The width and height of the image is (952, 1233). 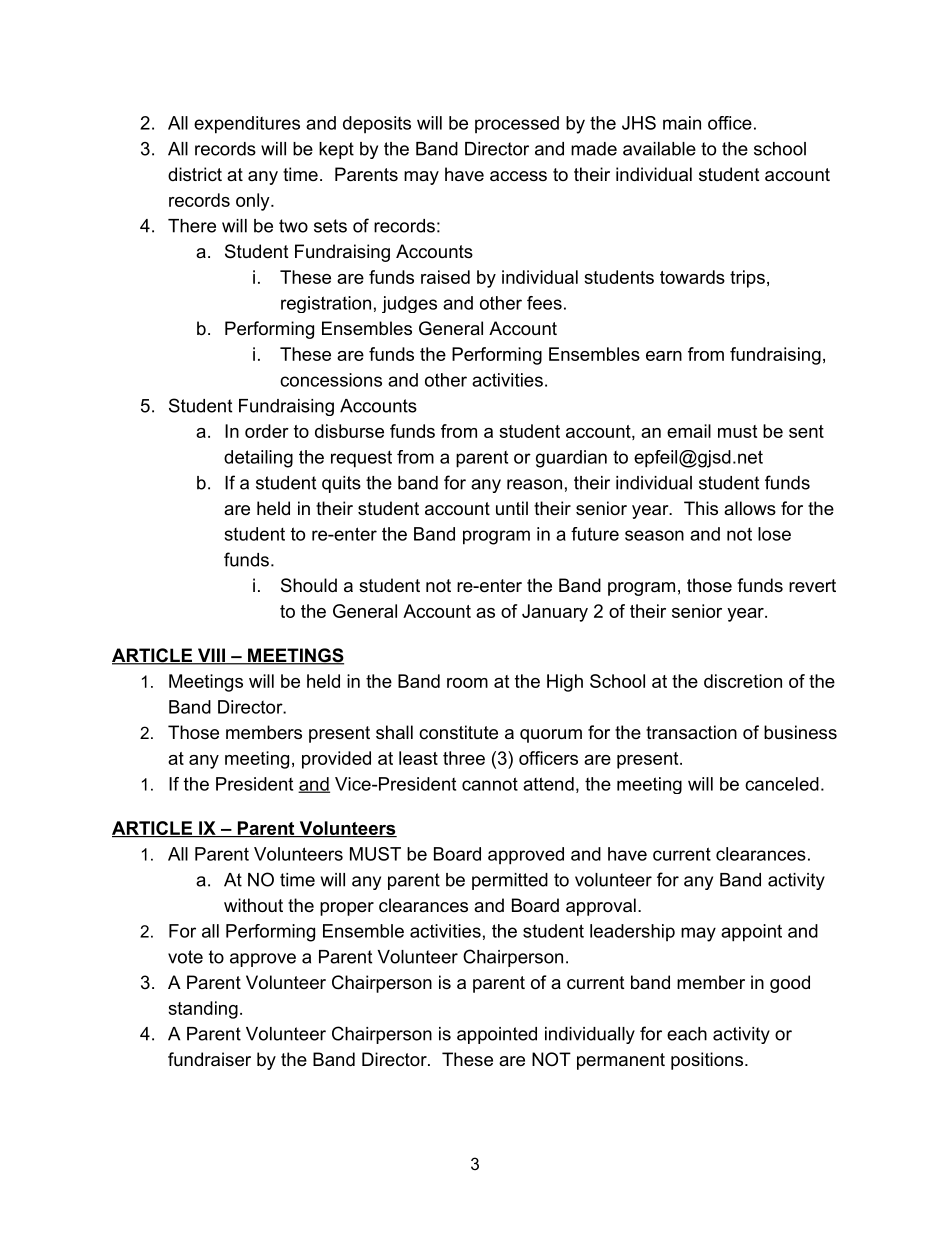 What do you see at coordinates (518, 176) in the image?
I see `access` at bounding box center [518, 176].
